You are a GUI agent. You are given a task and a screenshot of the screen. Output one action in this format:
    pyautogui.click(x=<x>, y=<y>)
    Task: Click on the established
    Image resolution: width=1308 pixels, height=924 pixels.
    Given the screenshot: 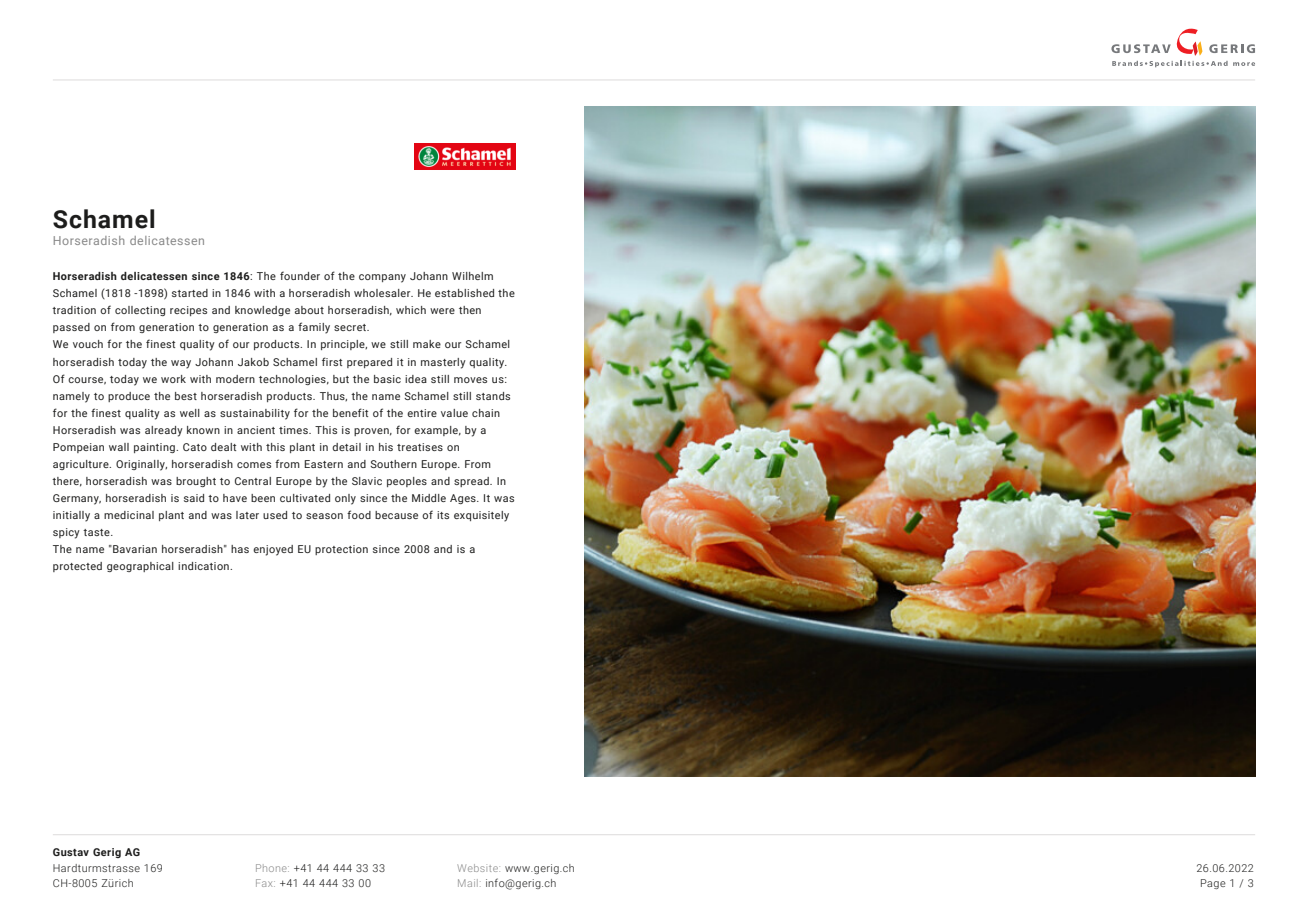 What is the action you would take?
    pyautogui.click(x=464, y=293)
